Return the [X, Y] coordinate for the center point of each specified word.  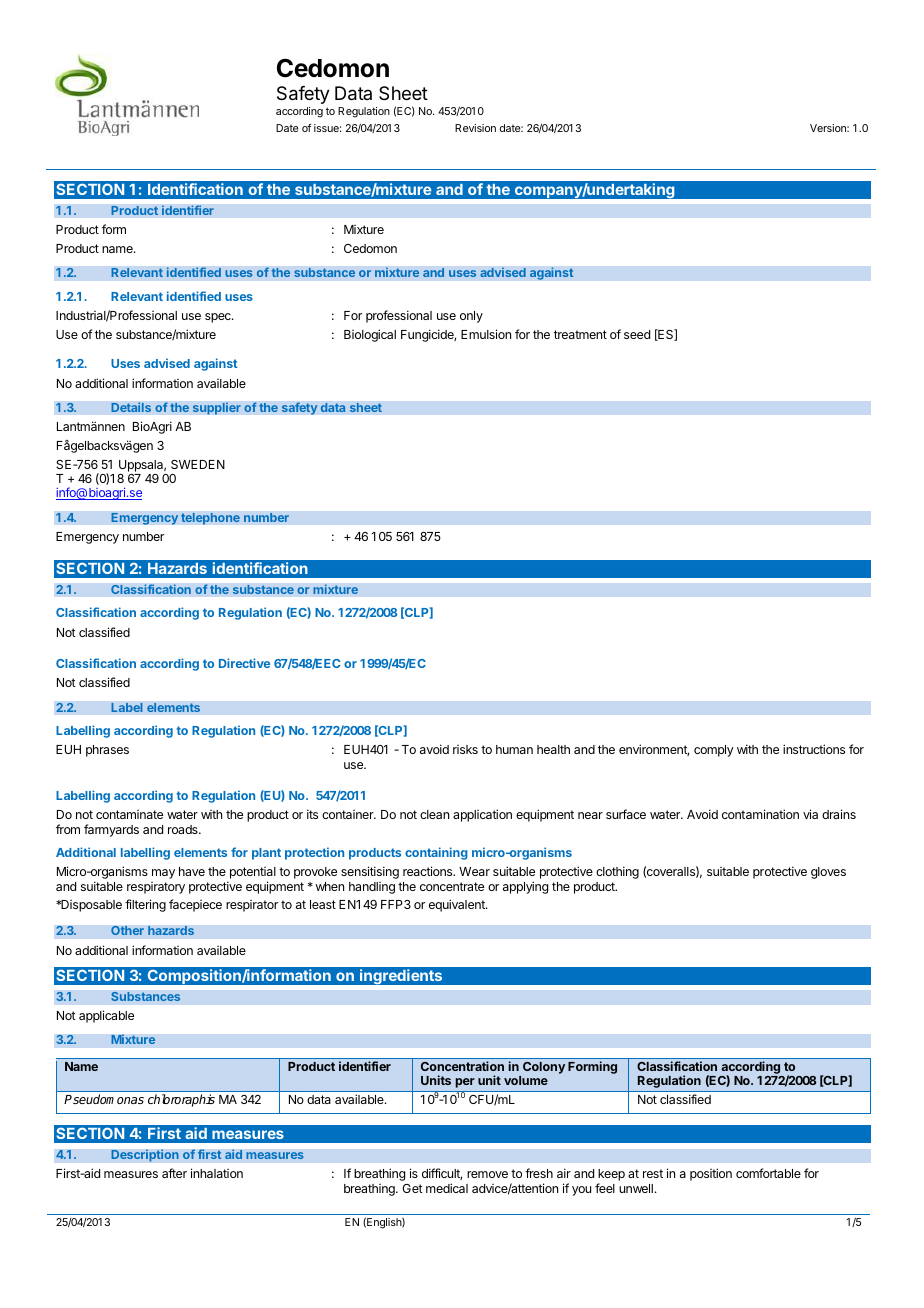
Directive [244, 663]
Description [145, 1155]
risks [465, 749]
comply [714, 751]
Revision [475, 128]
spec [219, 318]
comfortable [768, 1173]
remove [487, 1174]
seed [637, 334]
